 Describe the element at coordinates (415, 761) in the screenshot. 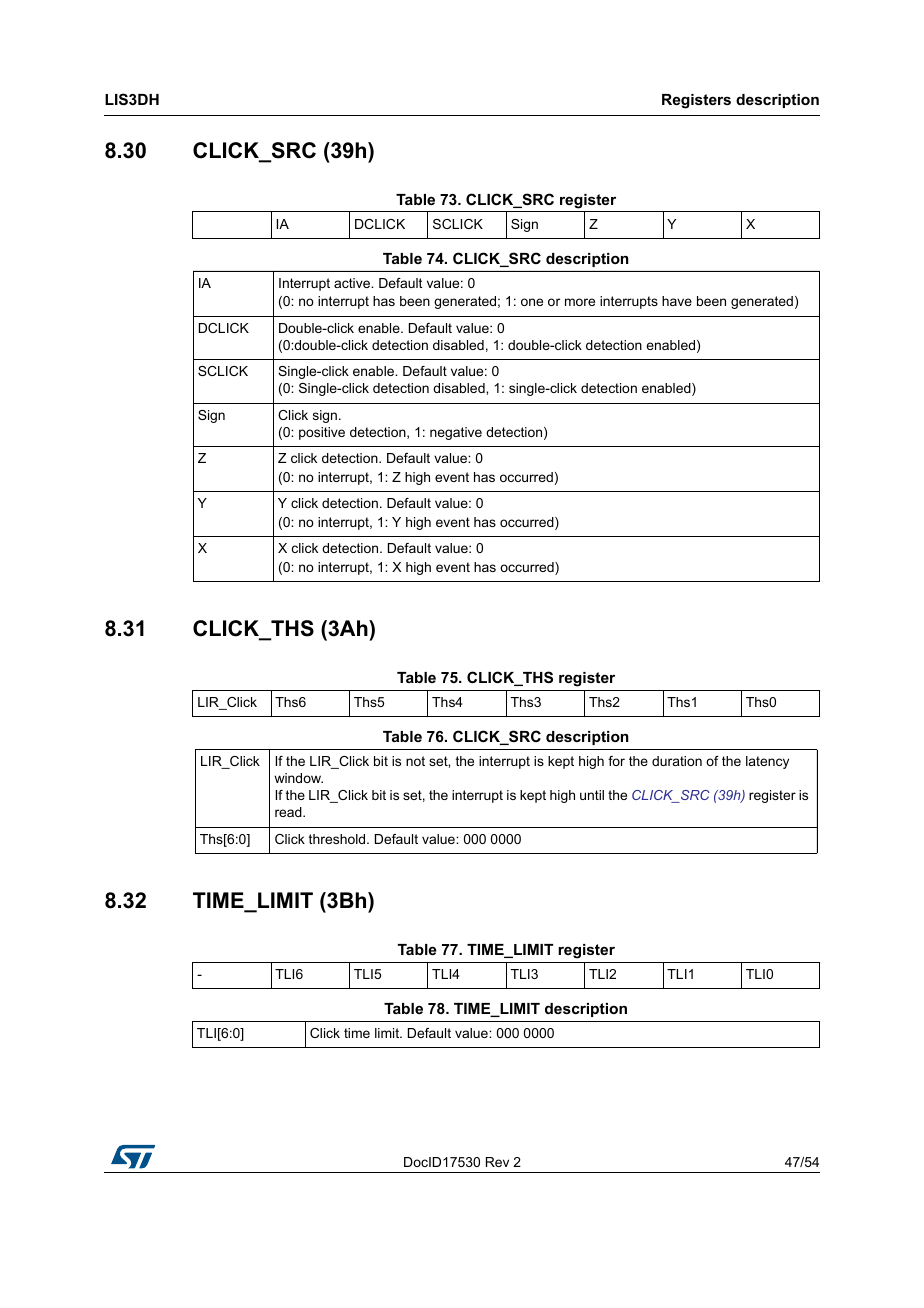

I see `not` at that location.
